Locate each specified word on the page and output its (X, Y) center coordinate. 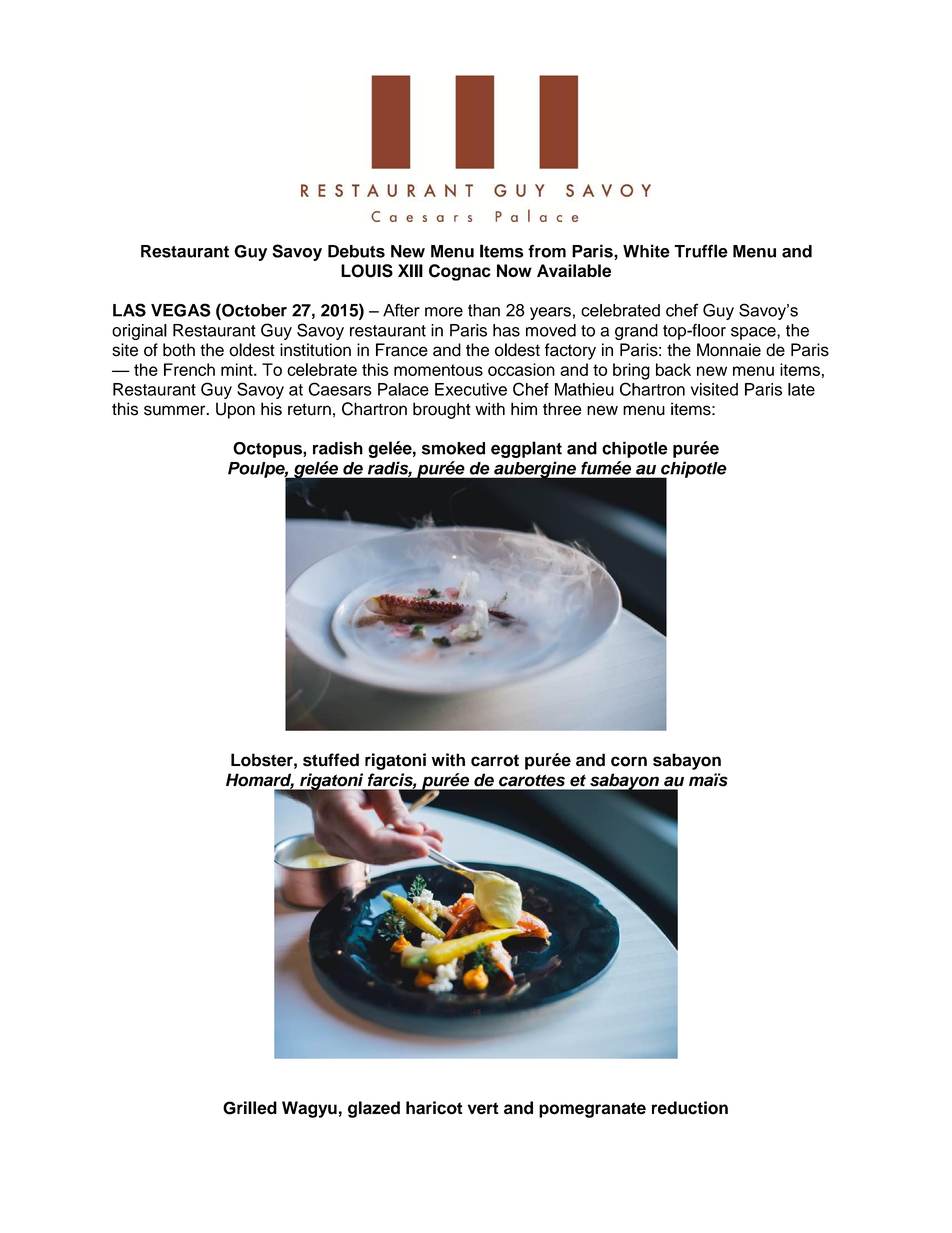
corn (629, 761)
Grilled (250, 1108)
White (646, 251)
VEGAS (181, 310)
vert (483, 1108)
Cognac (460, 272)
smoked (453, 448)
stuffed (331, 760)
